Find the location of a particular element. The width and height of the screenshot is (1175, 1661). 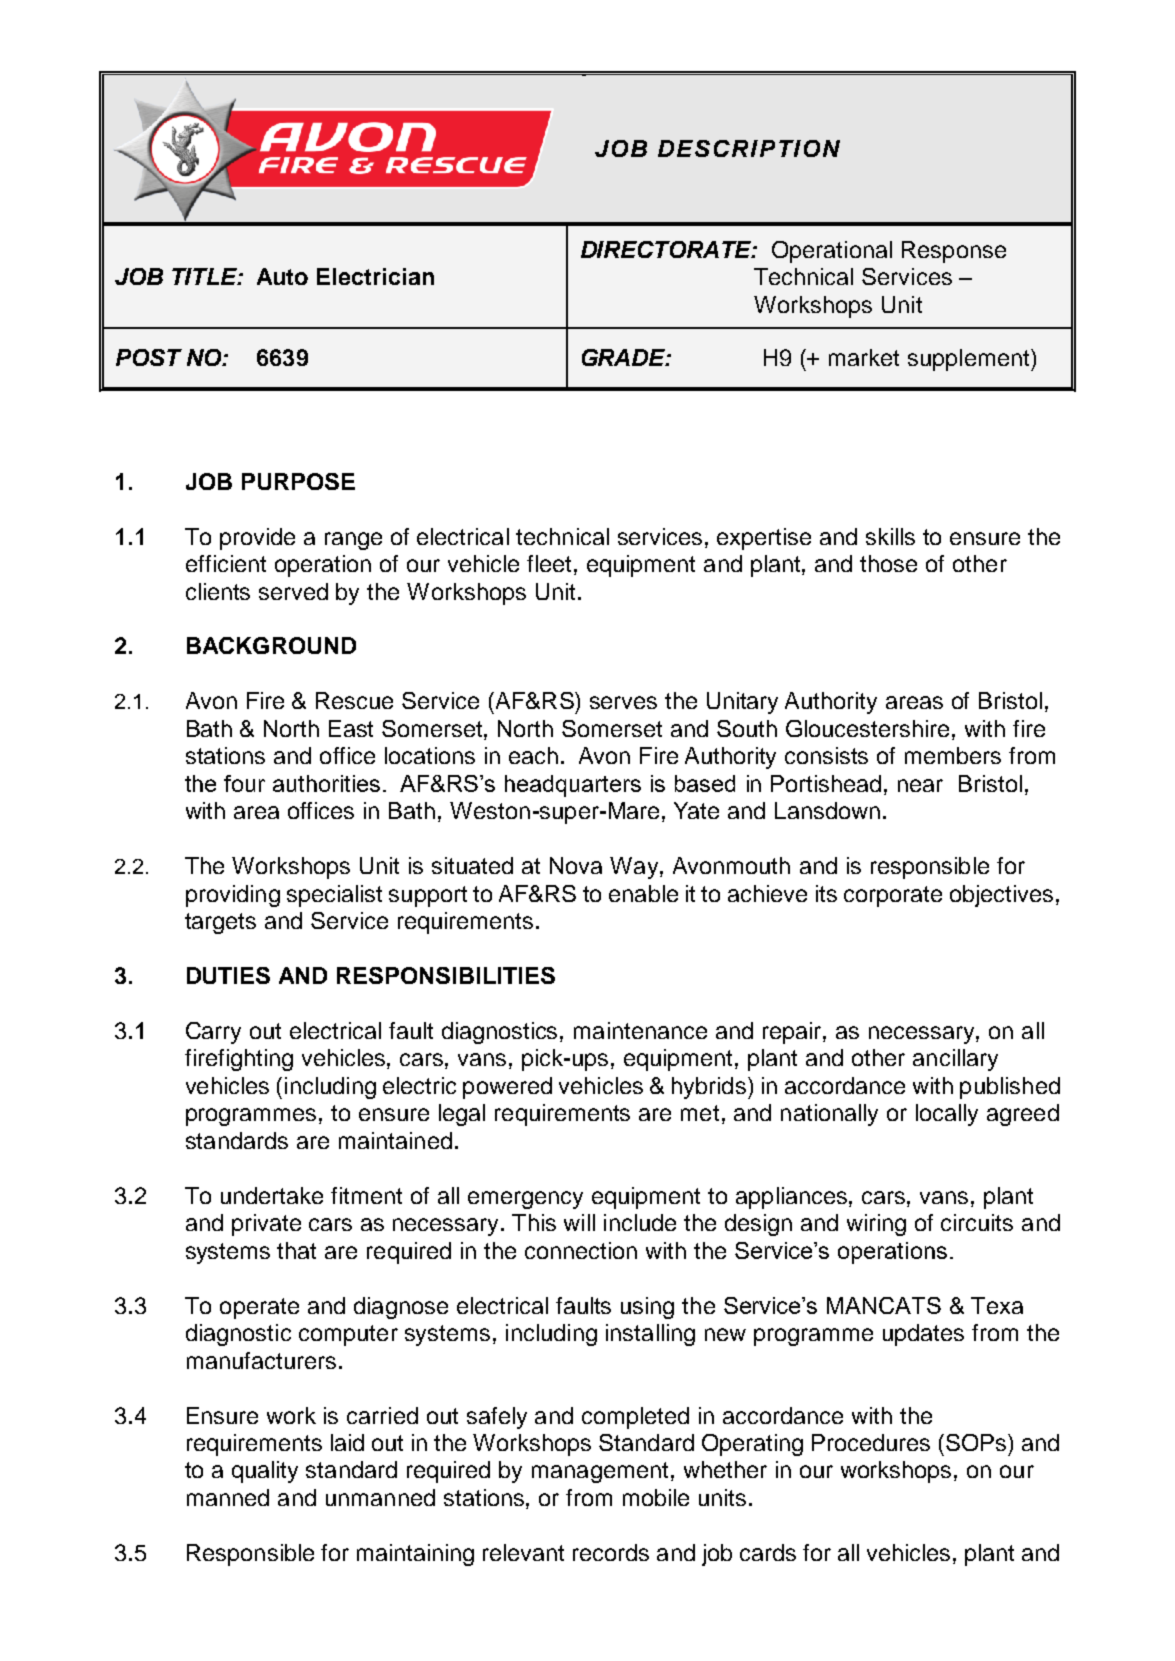

quality is located at coordinates (265, 1472).
